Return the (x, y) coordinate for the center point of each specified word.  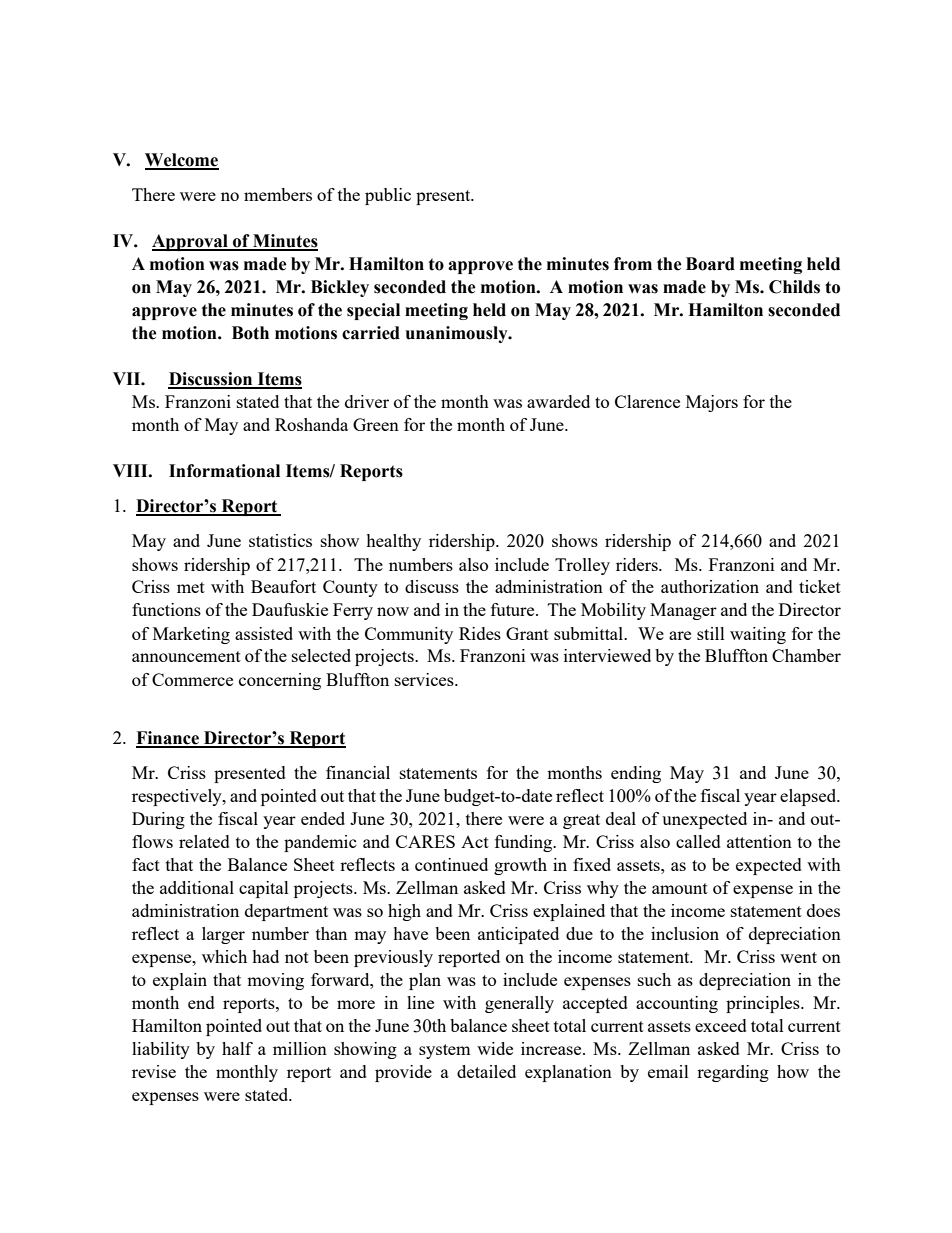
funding (525, 843)
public (388, 196)
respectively (178, 797)
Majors (712, 403)
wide (495, 1048)
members (278, 194)
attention (759, 841)
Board (710, 264)
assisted (264, 633)
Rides (480, 633)
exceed (721, 1025)
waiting (758, 635)
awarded (558, 401)
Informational (224, 471)
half (237, 1048)
